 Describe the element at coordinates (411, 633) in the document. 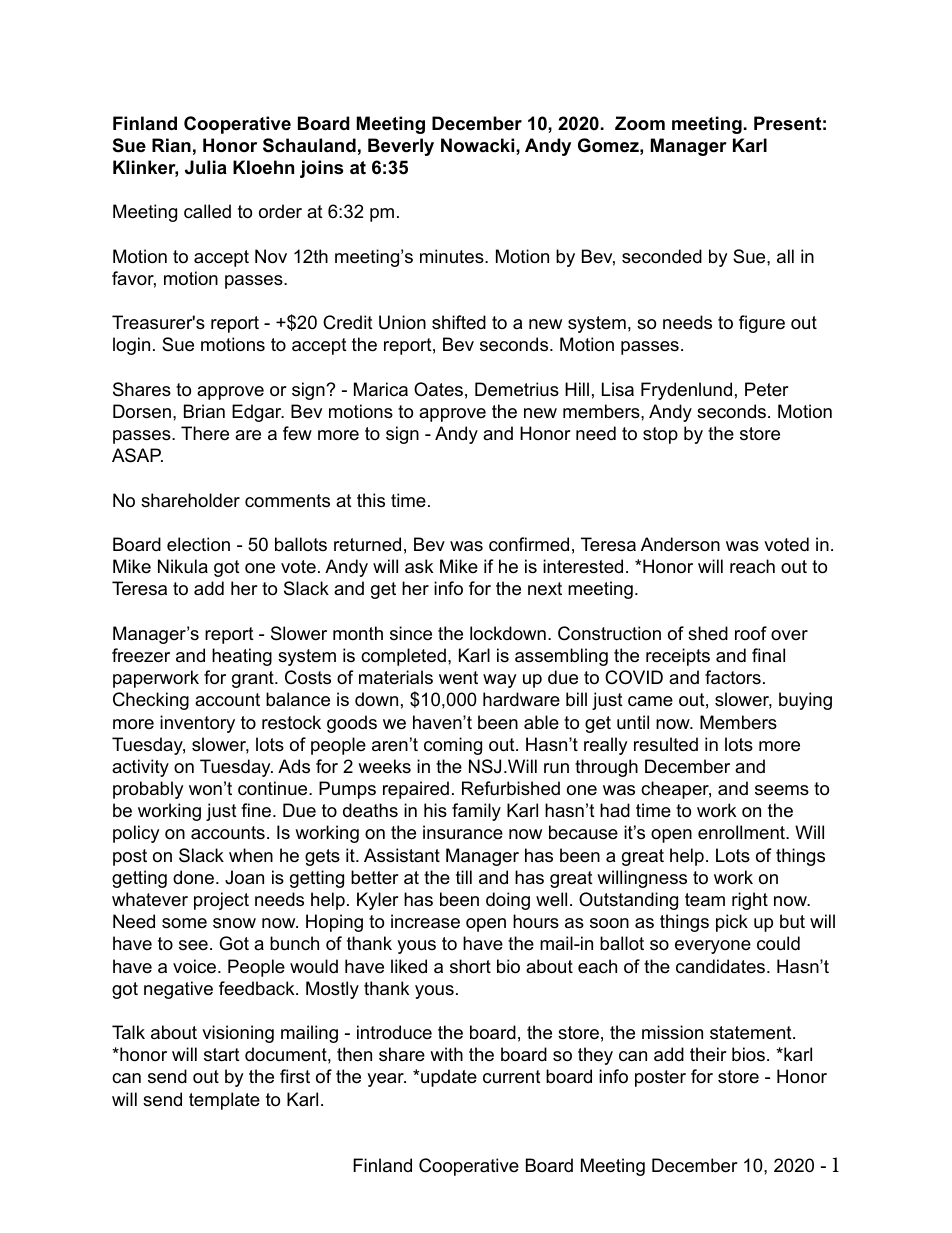

I see `since` at that location.
